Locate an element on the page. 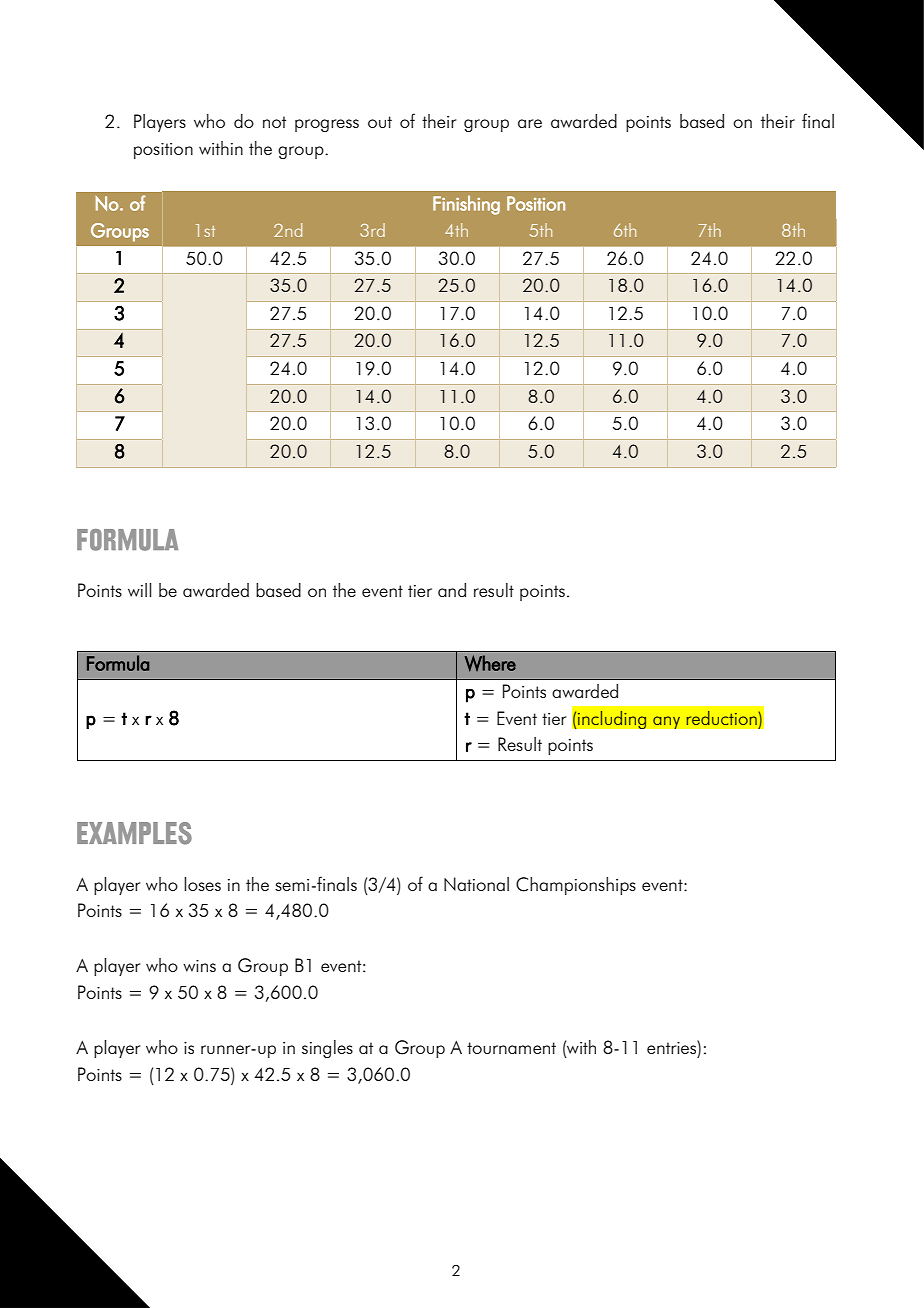 The image size is (924, 1308). are is located at coordinates (530, 123).
